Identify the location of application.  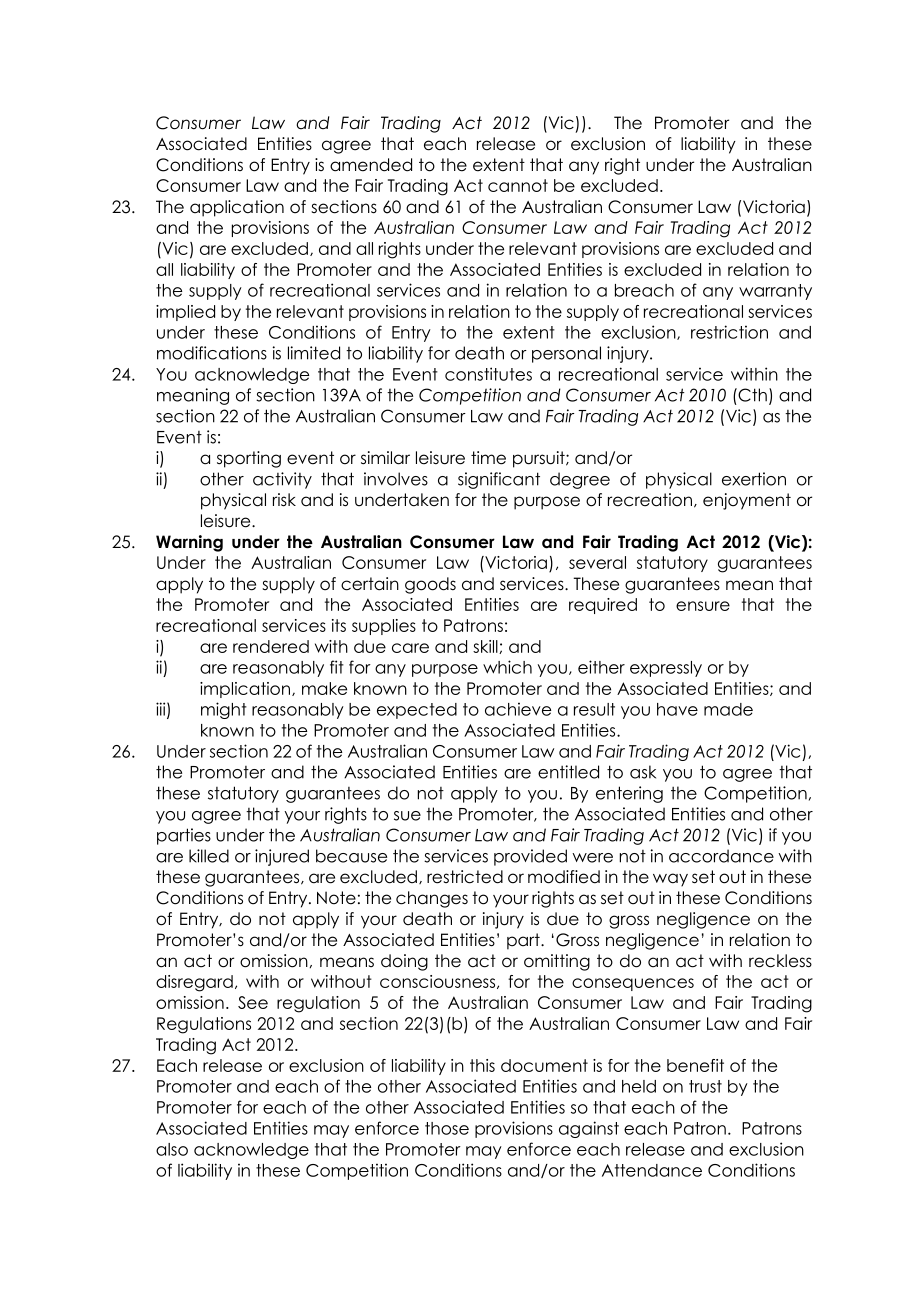
(237, 208).
